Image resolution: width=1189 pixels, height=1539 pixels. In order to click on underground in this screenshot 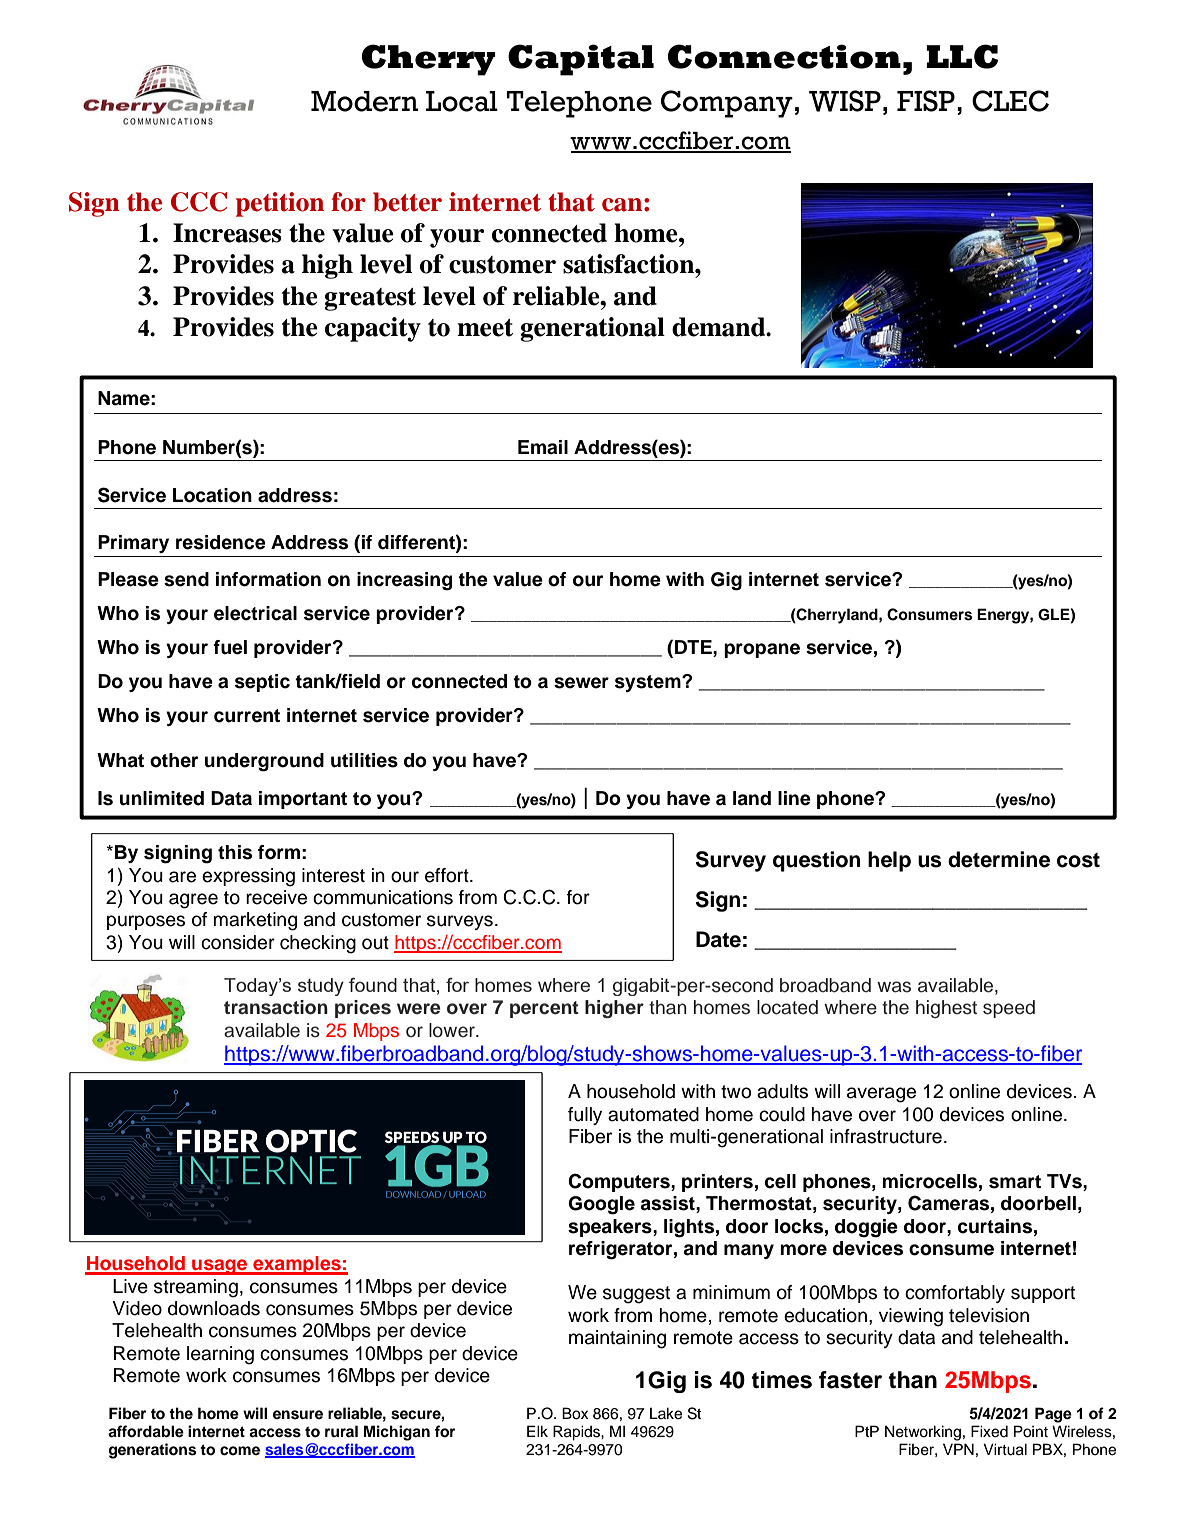, I will do `click(264, 762)`.
